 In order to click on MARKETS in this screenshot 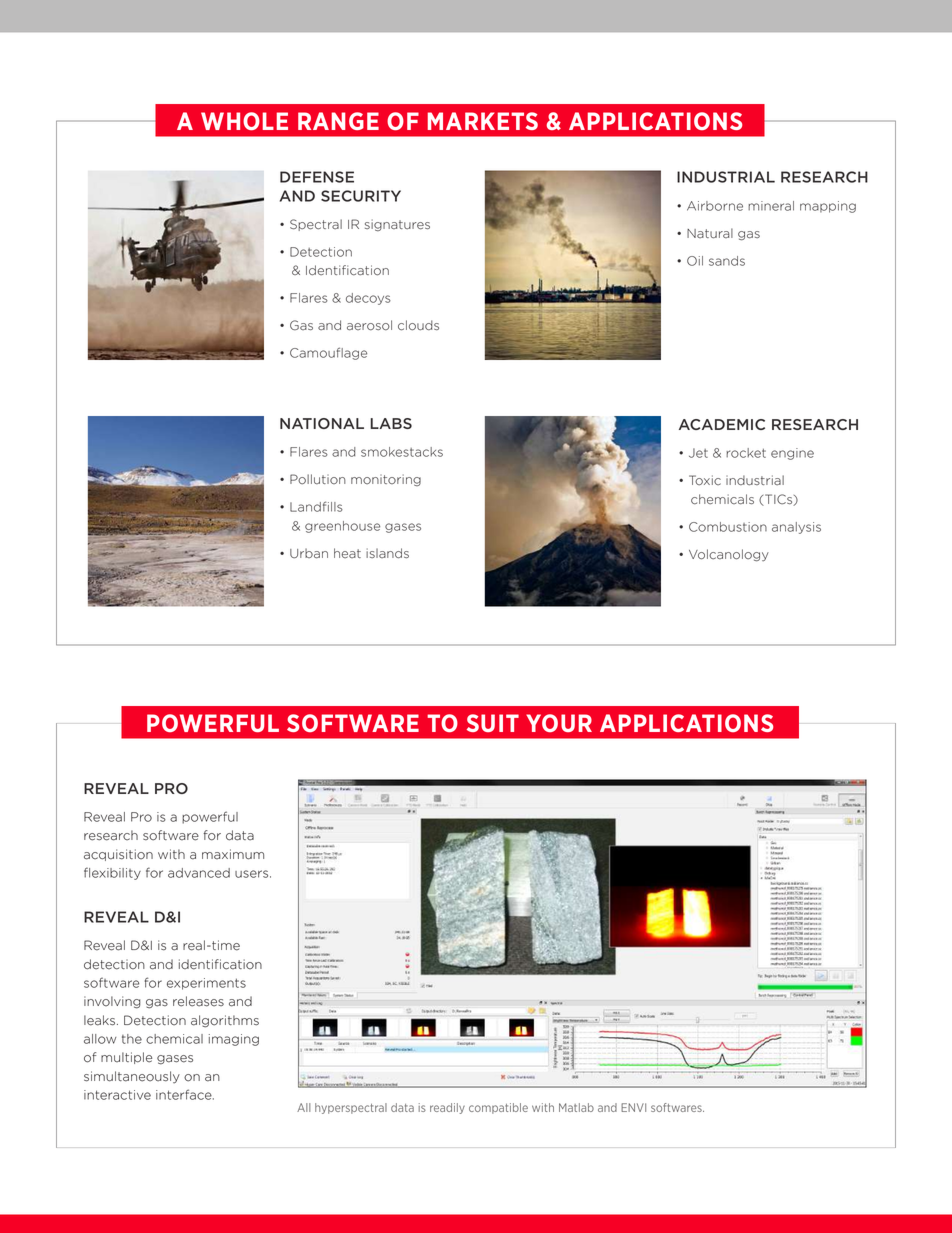, I will do `click(483, 121)`.
